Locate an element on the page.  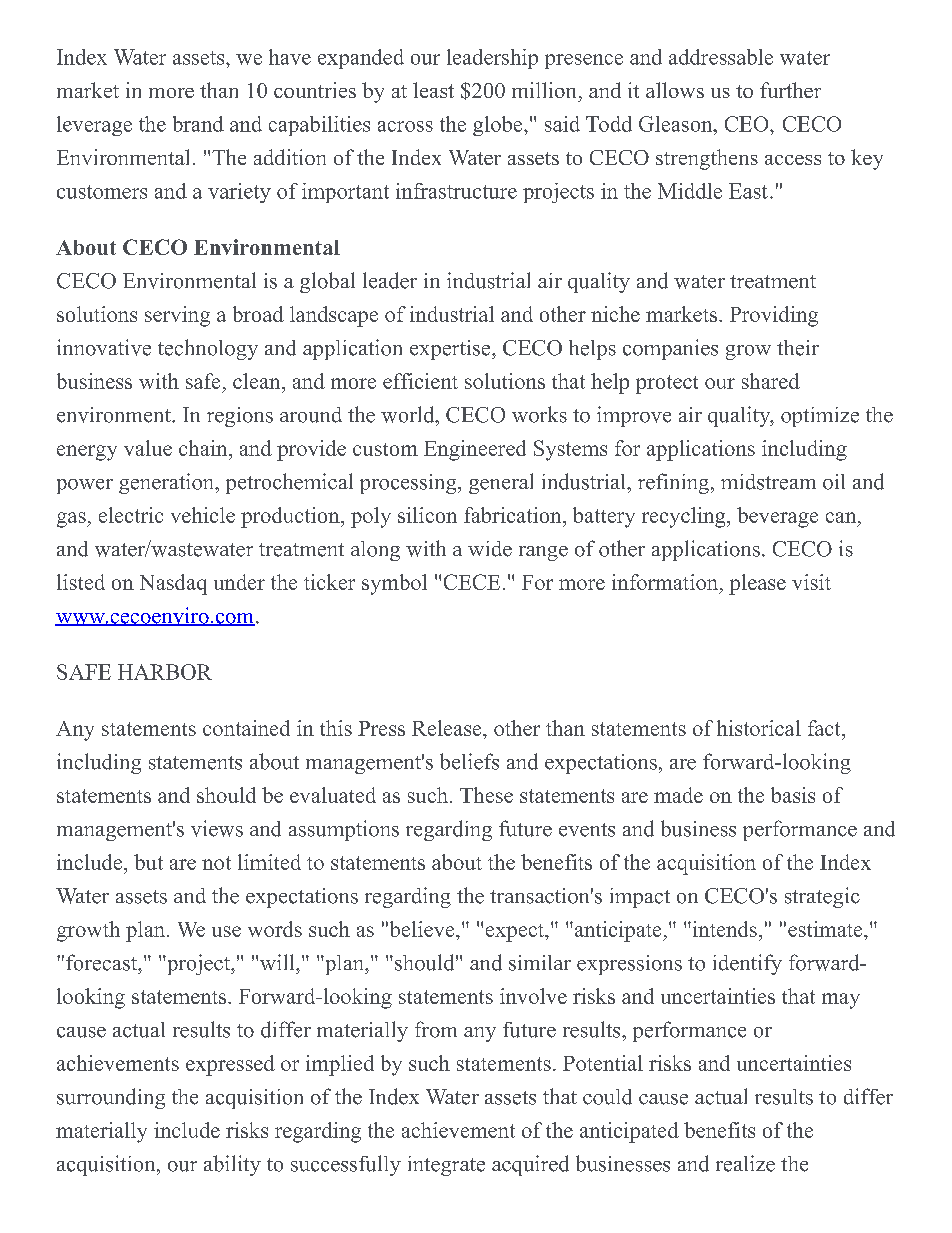
but is located at coordinates (148, 862).
